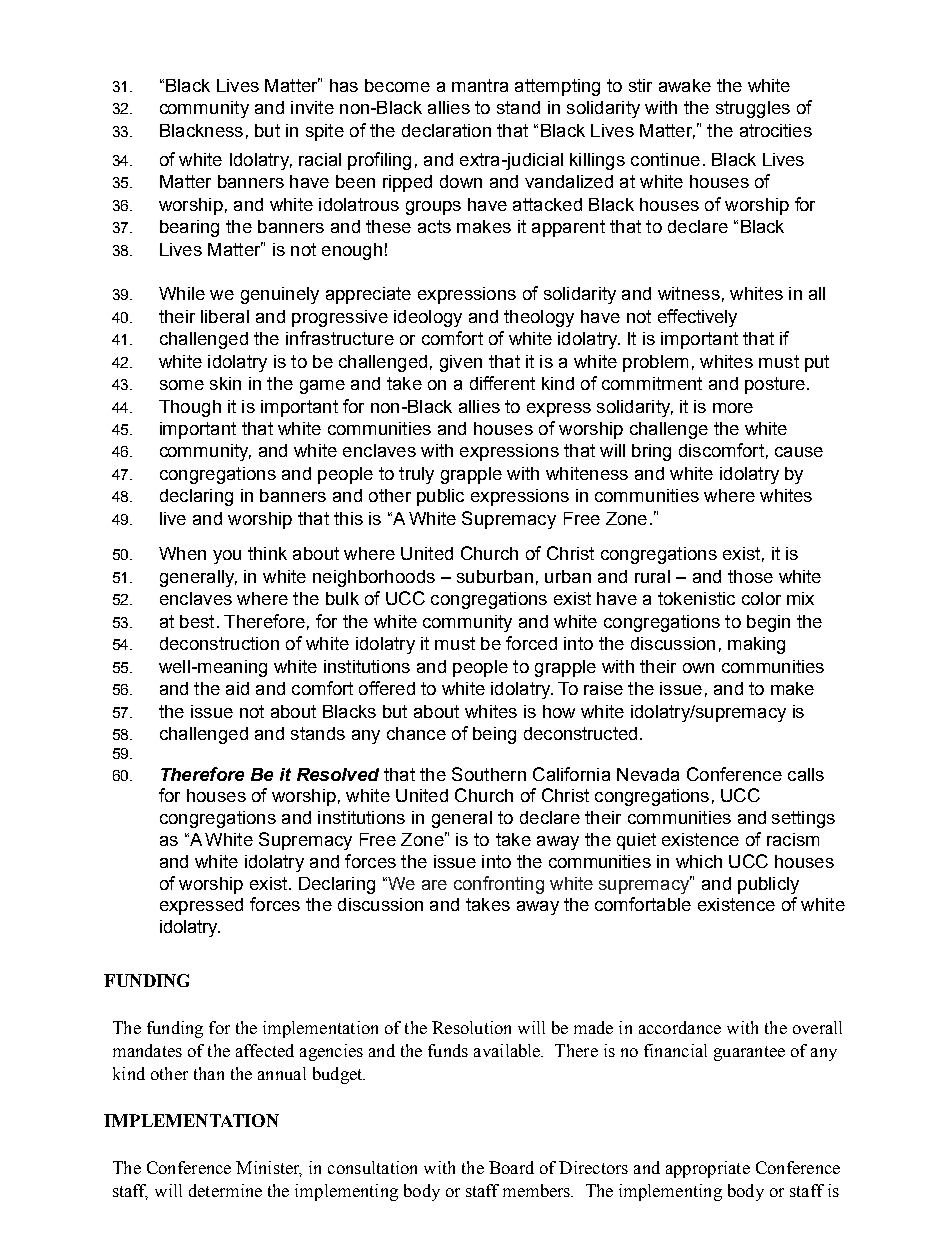 The height and width of the screenshot is (1233, 952). What do you see at coordinates (753, 109) in the screenshot?
I see `struggles` at bounding box center [753, 109].
